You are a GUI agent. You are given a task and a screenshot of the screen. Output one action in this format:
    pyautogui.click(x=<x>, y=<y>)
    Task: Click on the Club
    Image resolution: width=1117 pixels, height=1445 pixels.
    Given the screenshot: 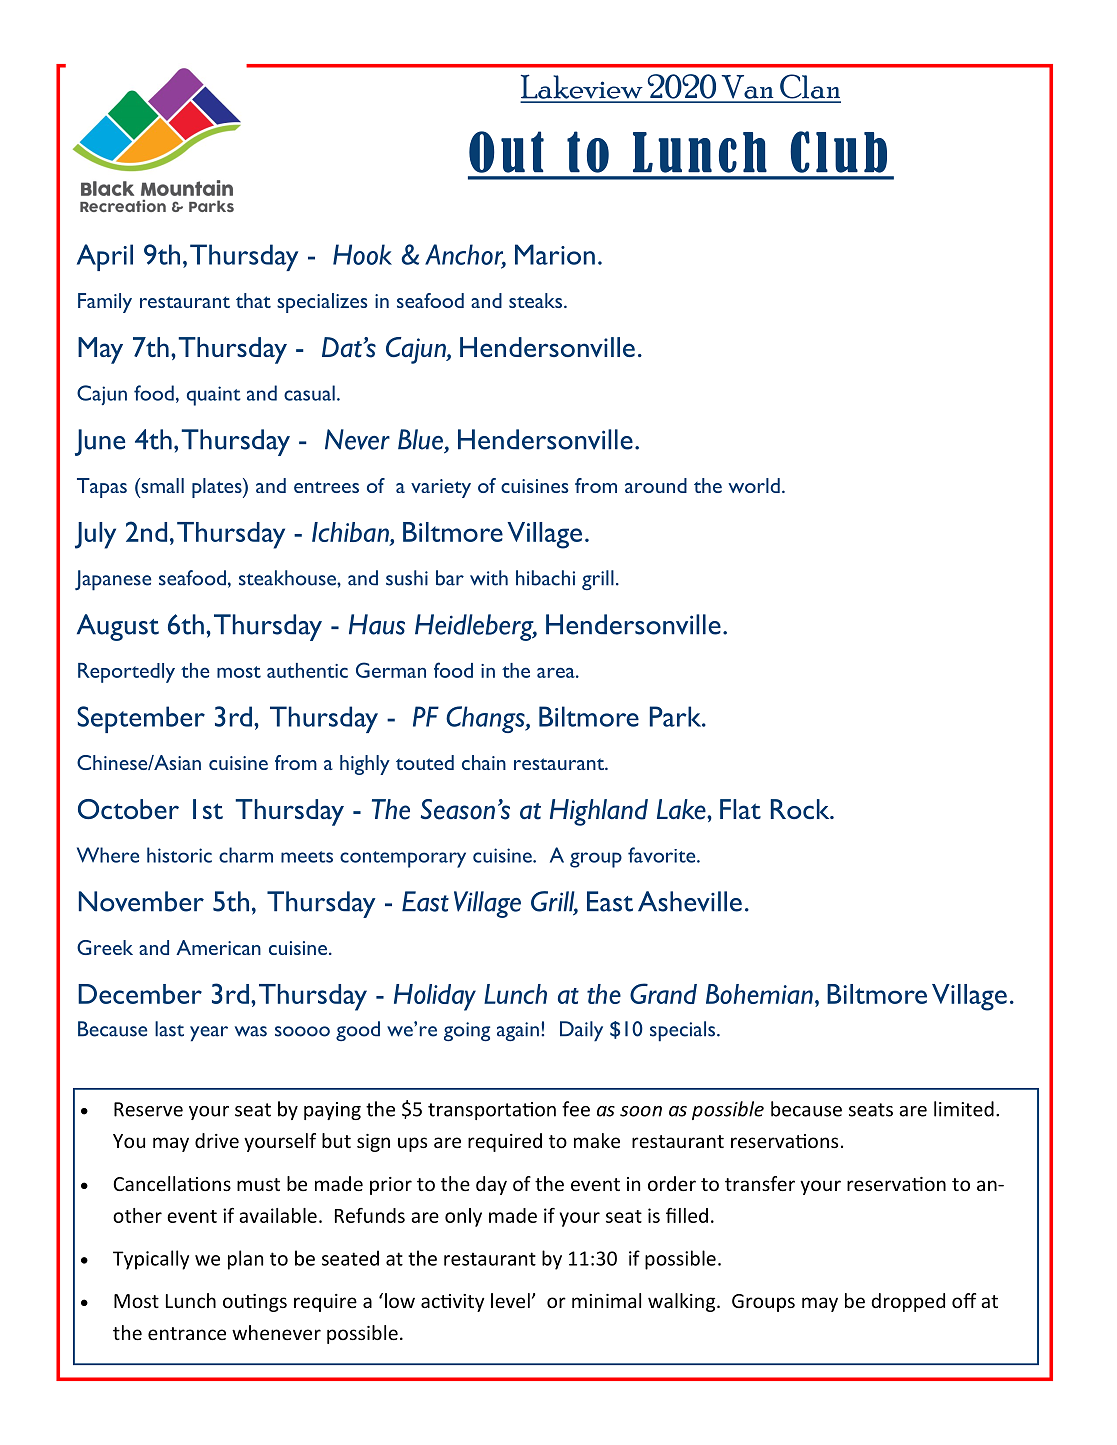 What is the action you would take?
    pyautogui.click(x=838, y=152)
